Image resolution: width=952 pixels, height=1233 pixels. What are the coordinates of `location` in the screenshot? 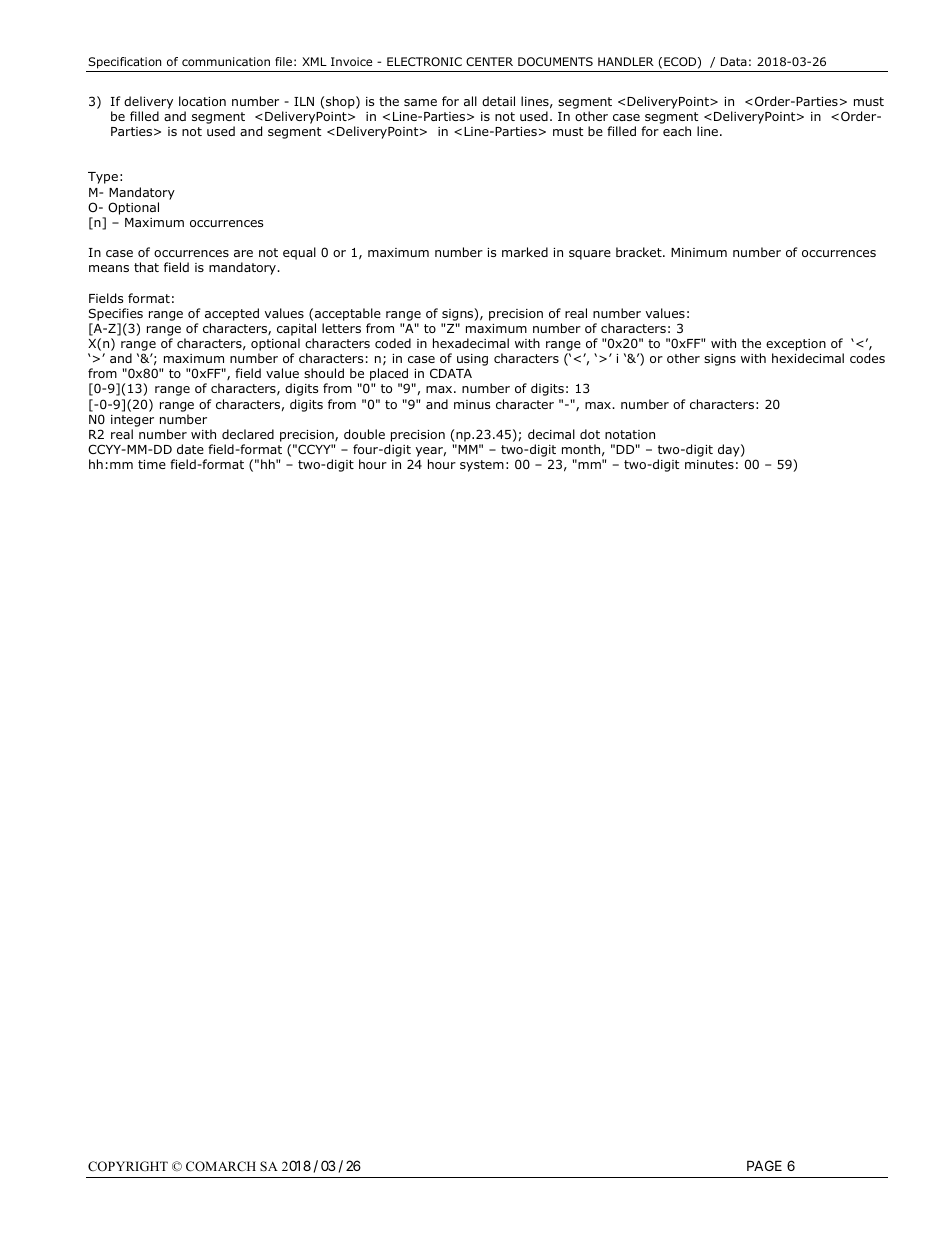 It's located at (202, 101).
